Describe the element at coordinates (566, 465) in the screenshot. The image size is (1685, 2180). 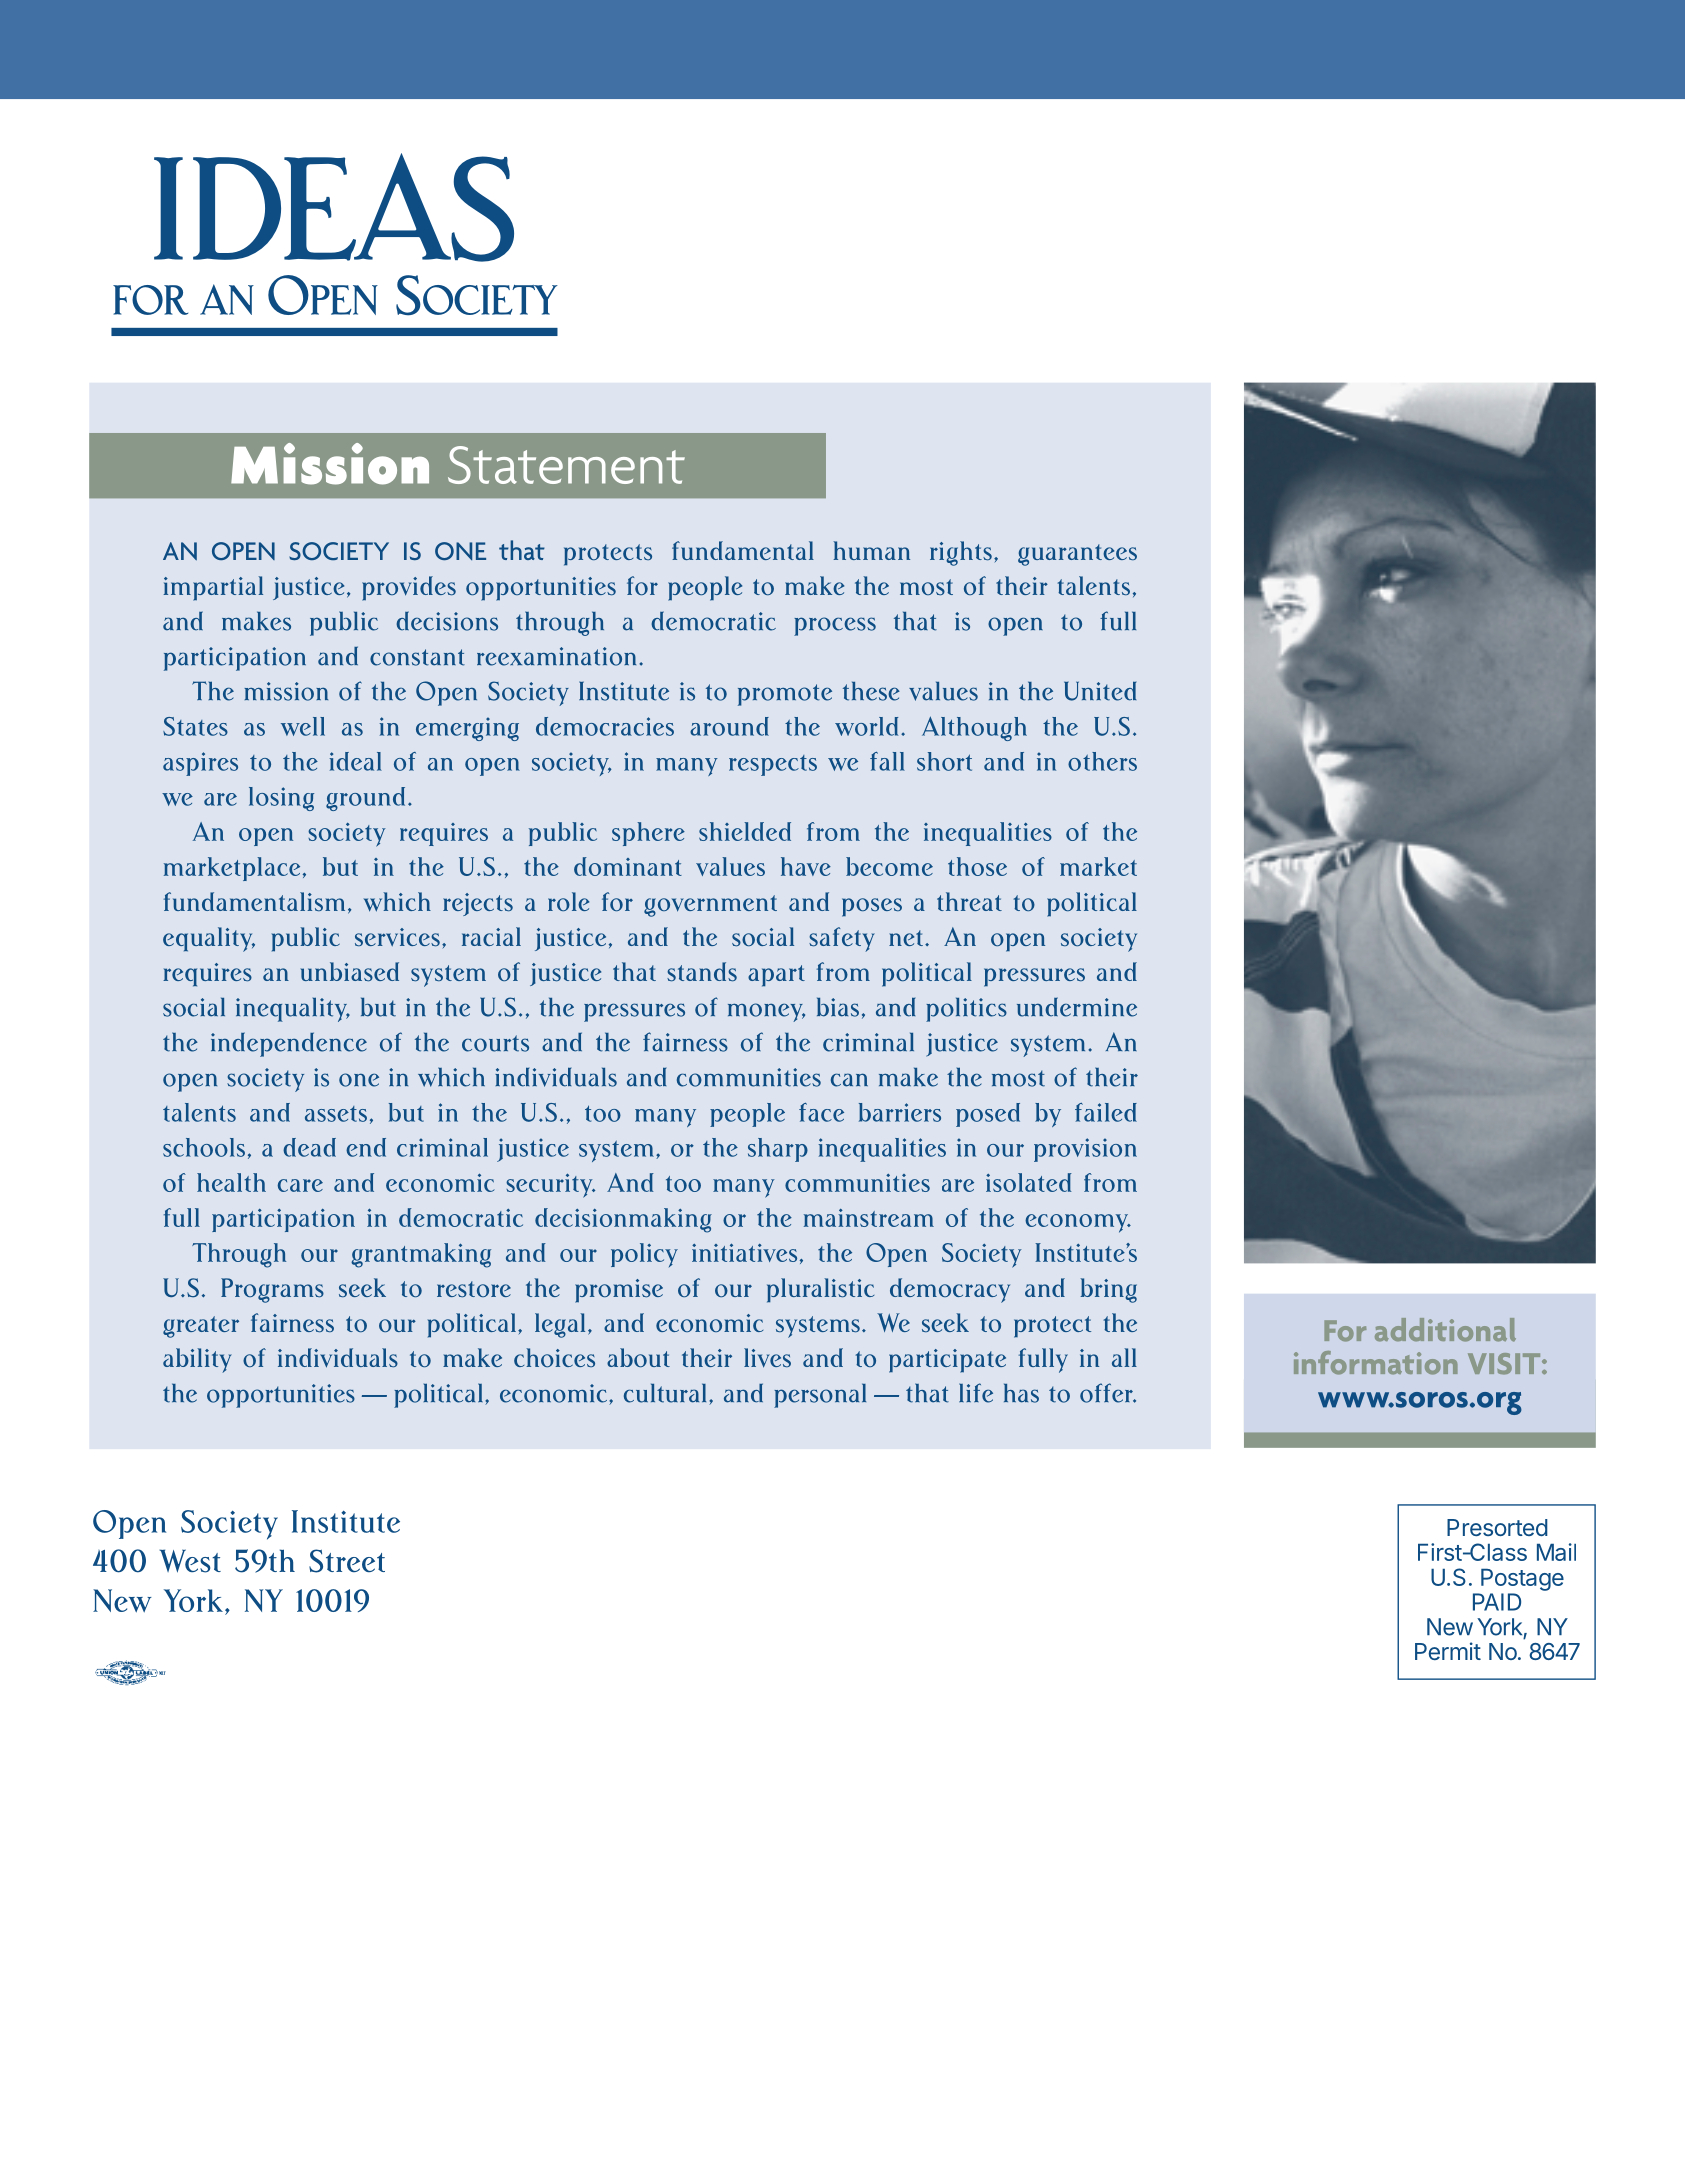
I see `Statement` at that location.
